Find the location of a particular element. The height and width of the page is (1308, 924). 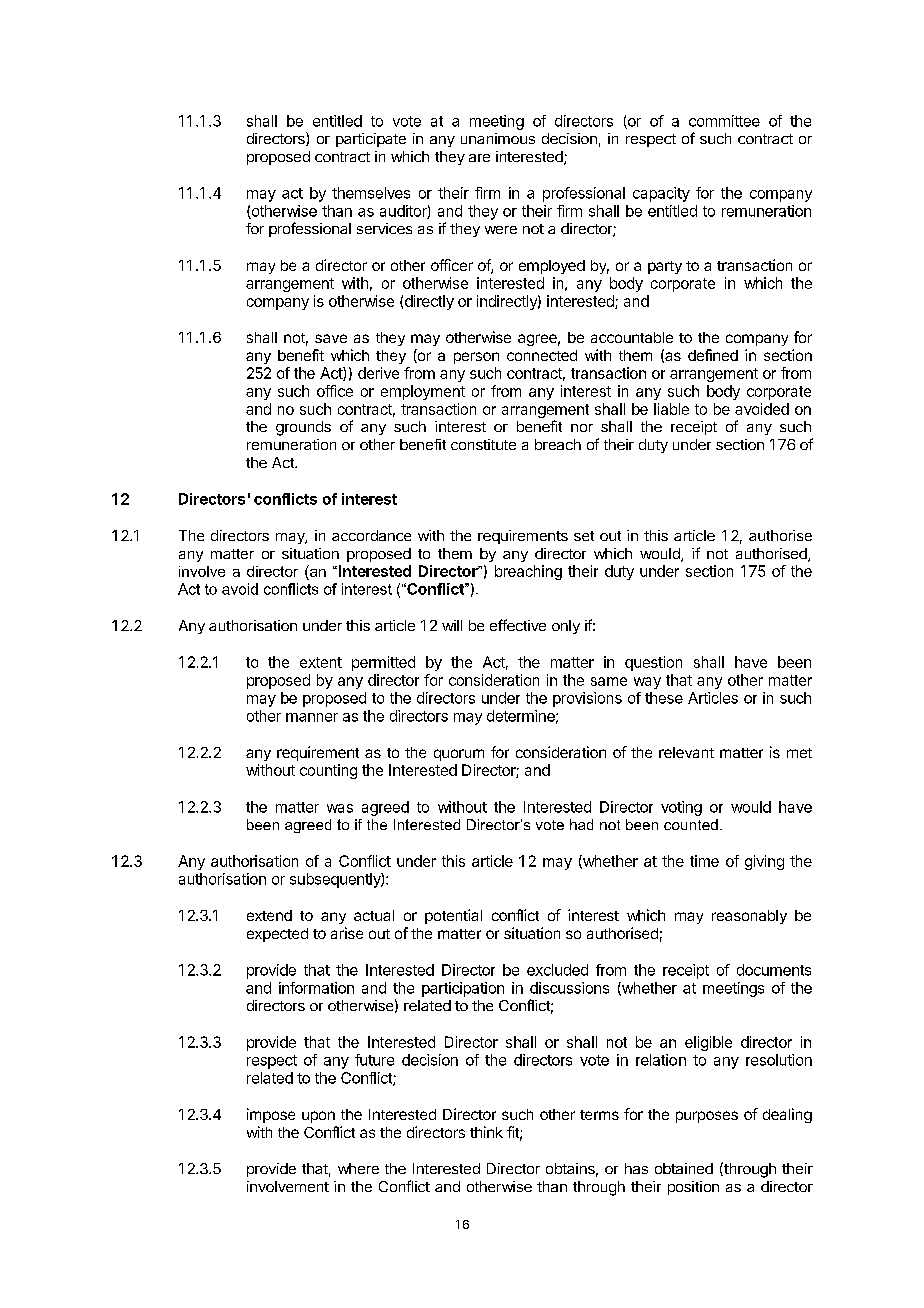

where is located at coordinates (358, 1168).
